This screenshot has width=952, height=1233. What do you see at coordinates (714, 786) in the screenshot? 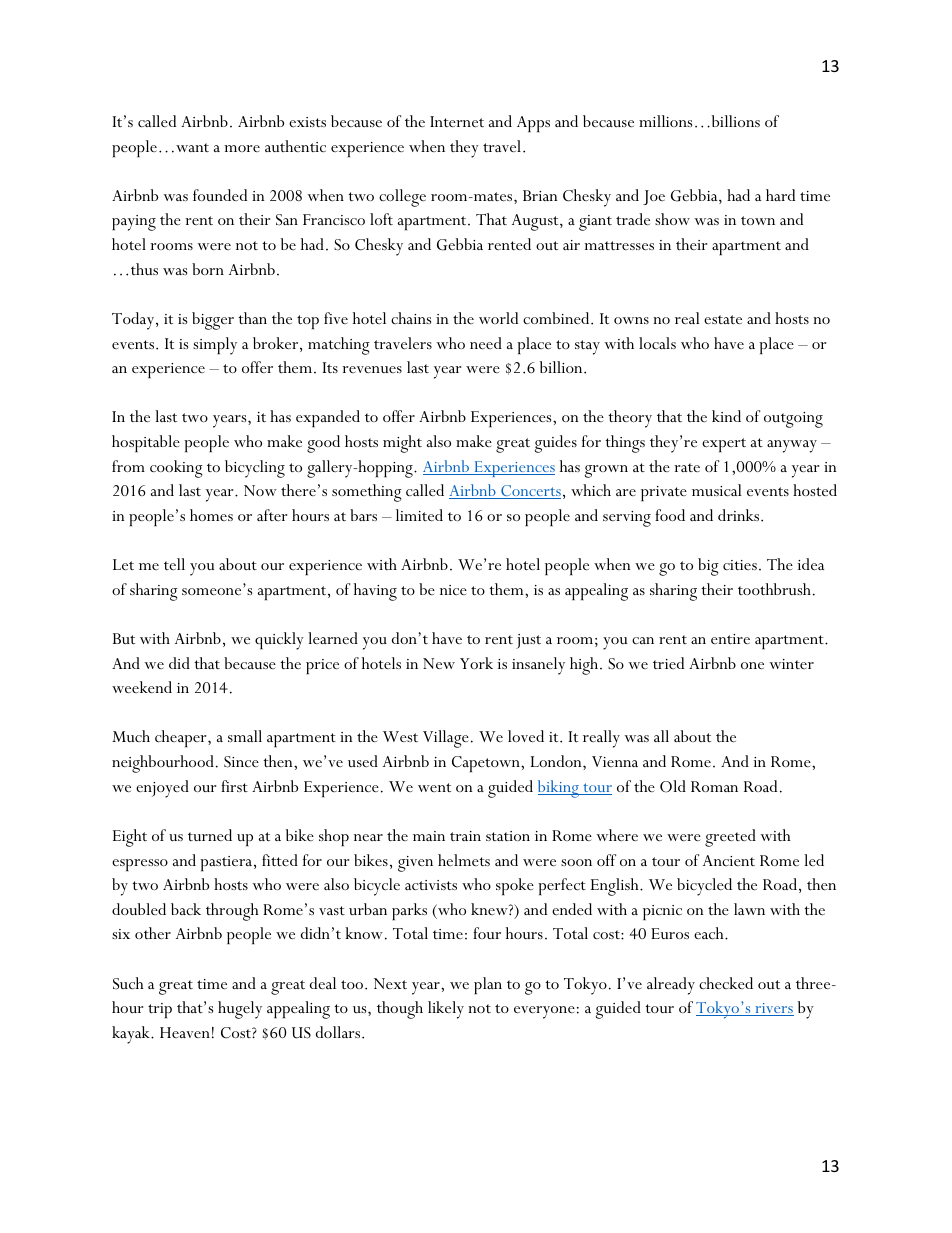
I see `Roman` at bounding box center [714, 786].
